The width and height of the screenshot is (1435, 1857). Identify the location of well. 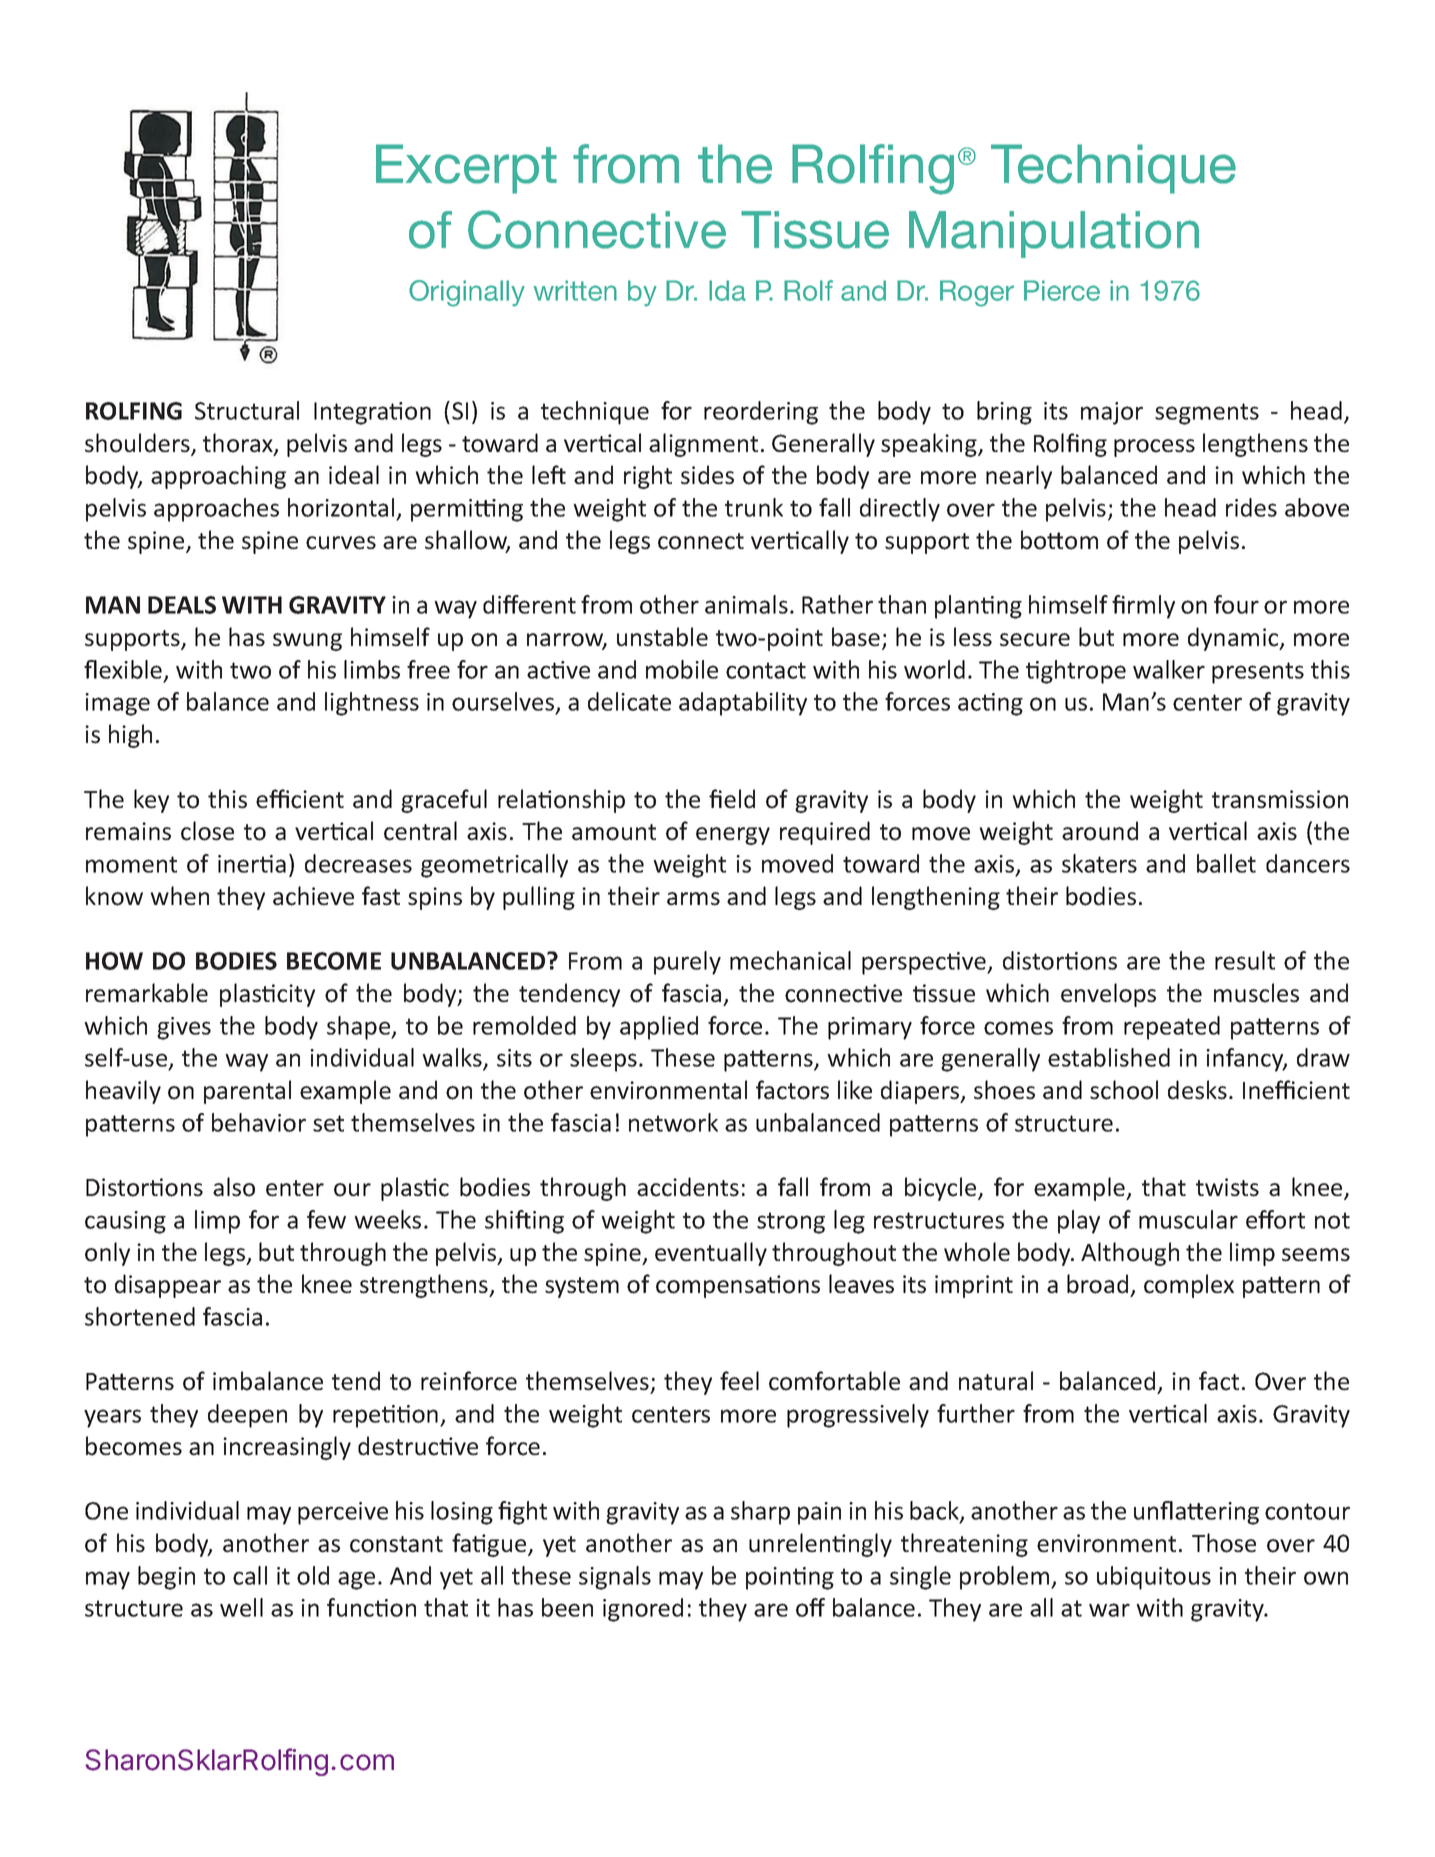
(241, 1607).
